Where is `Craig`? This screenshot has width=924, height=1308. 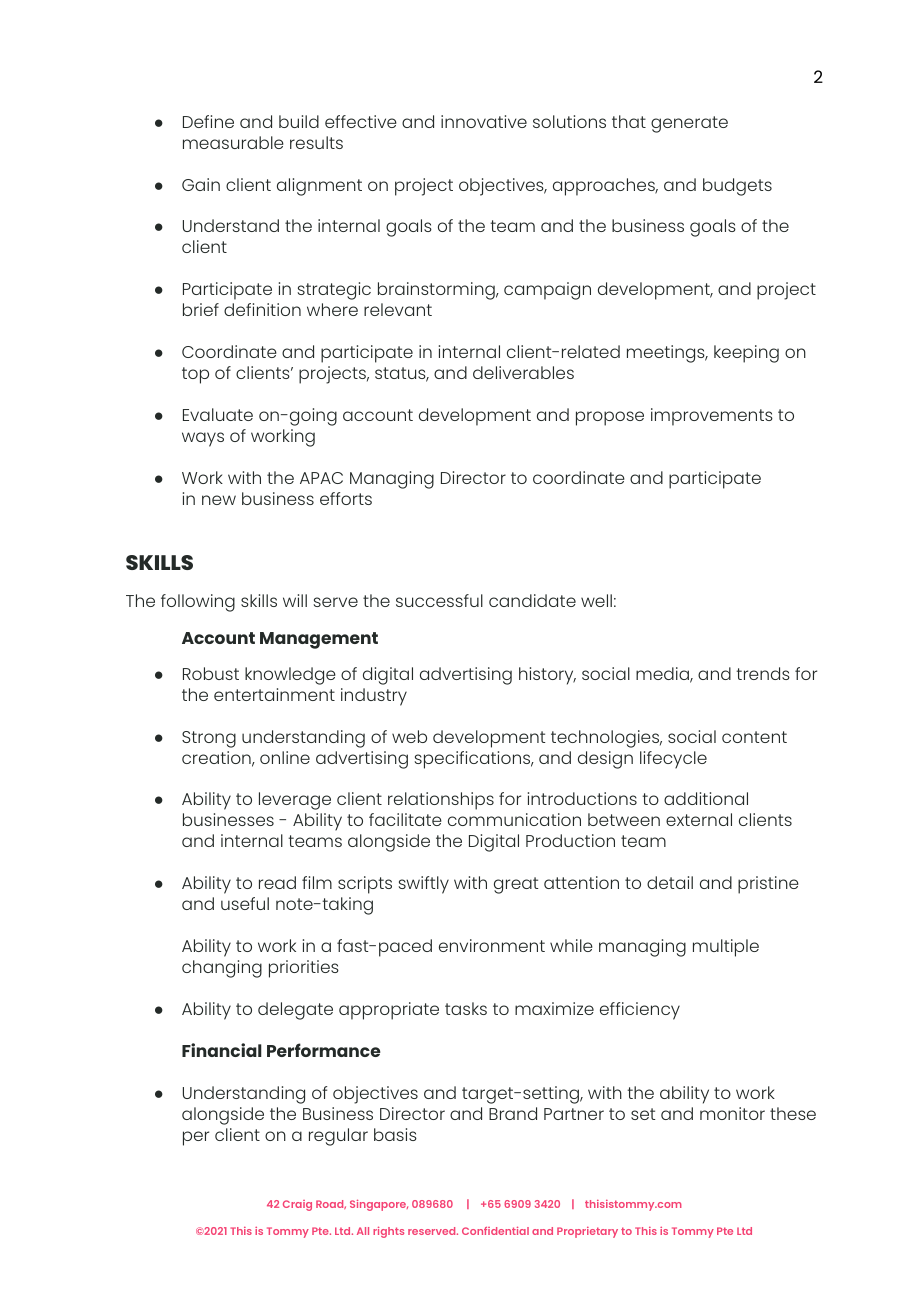
Craig is located at coordinates (297, 1205).
